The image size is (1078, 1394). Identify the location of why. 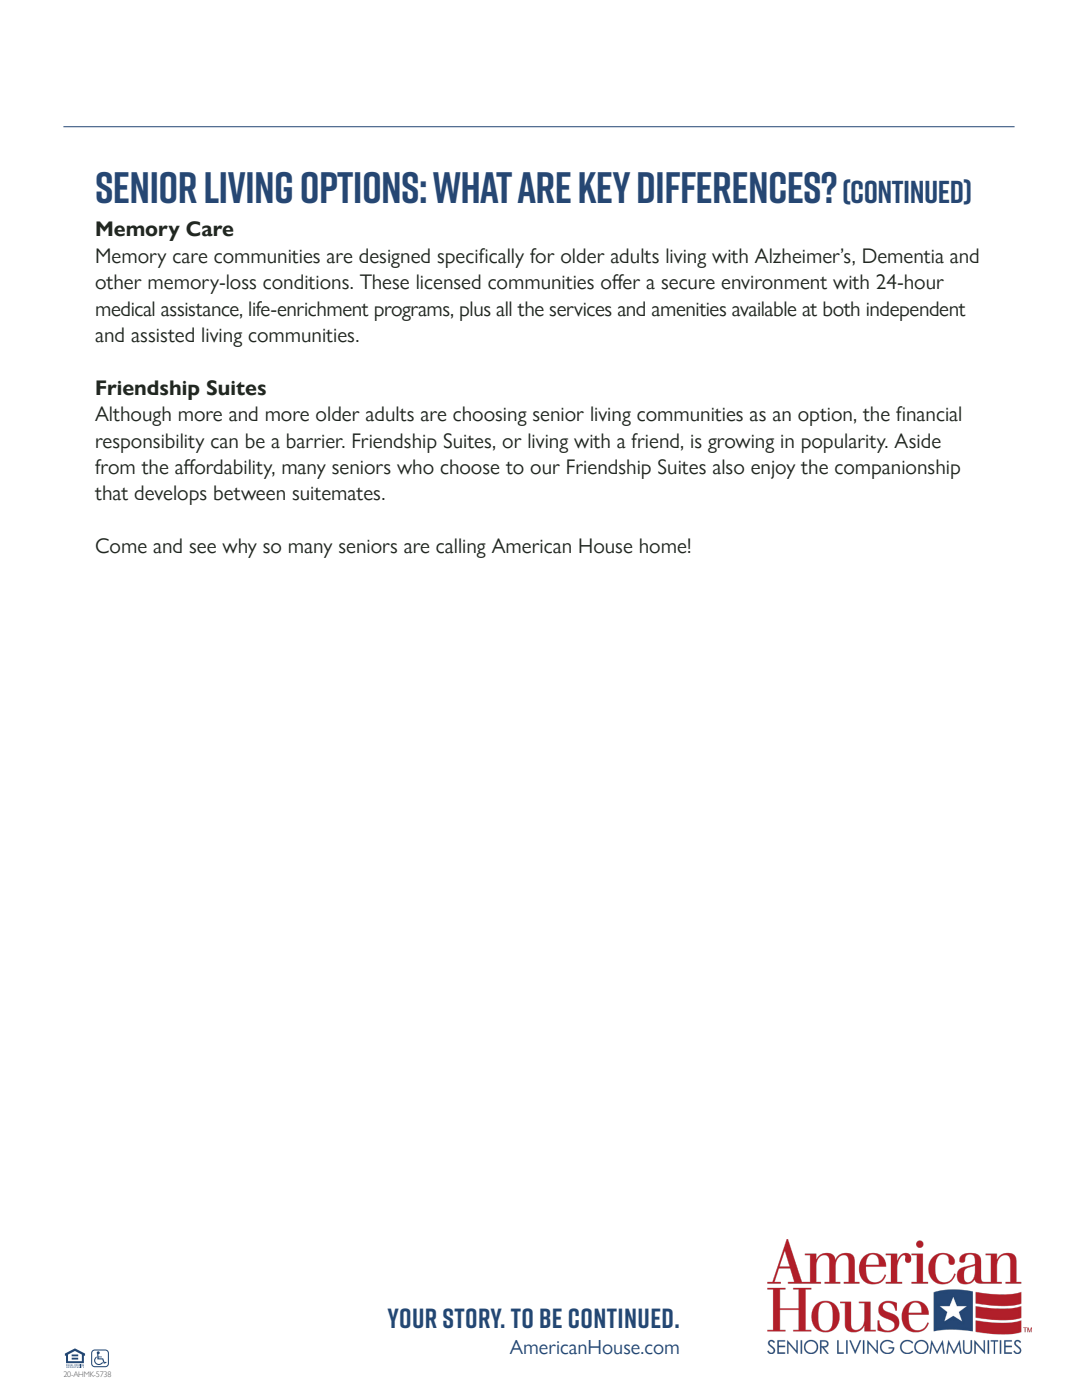
(239, 548).
